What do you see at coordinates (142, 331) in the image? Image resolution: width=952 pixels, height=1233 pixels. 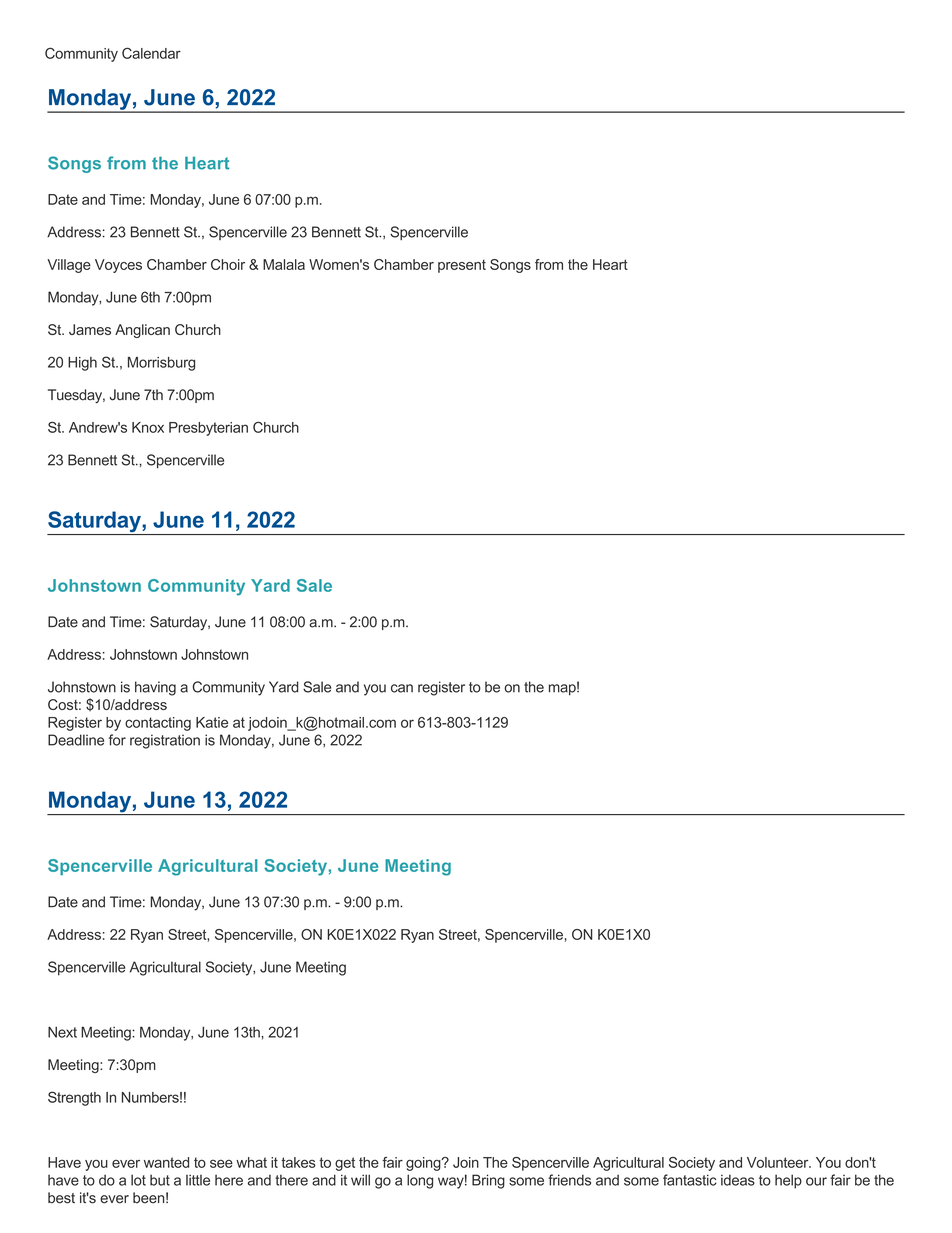 I see `Anglican` at bounding box center [142, 331].
